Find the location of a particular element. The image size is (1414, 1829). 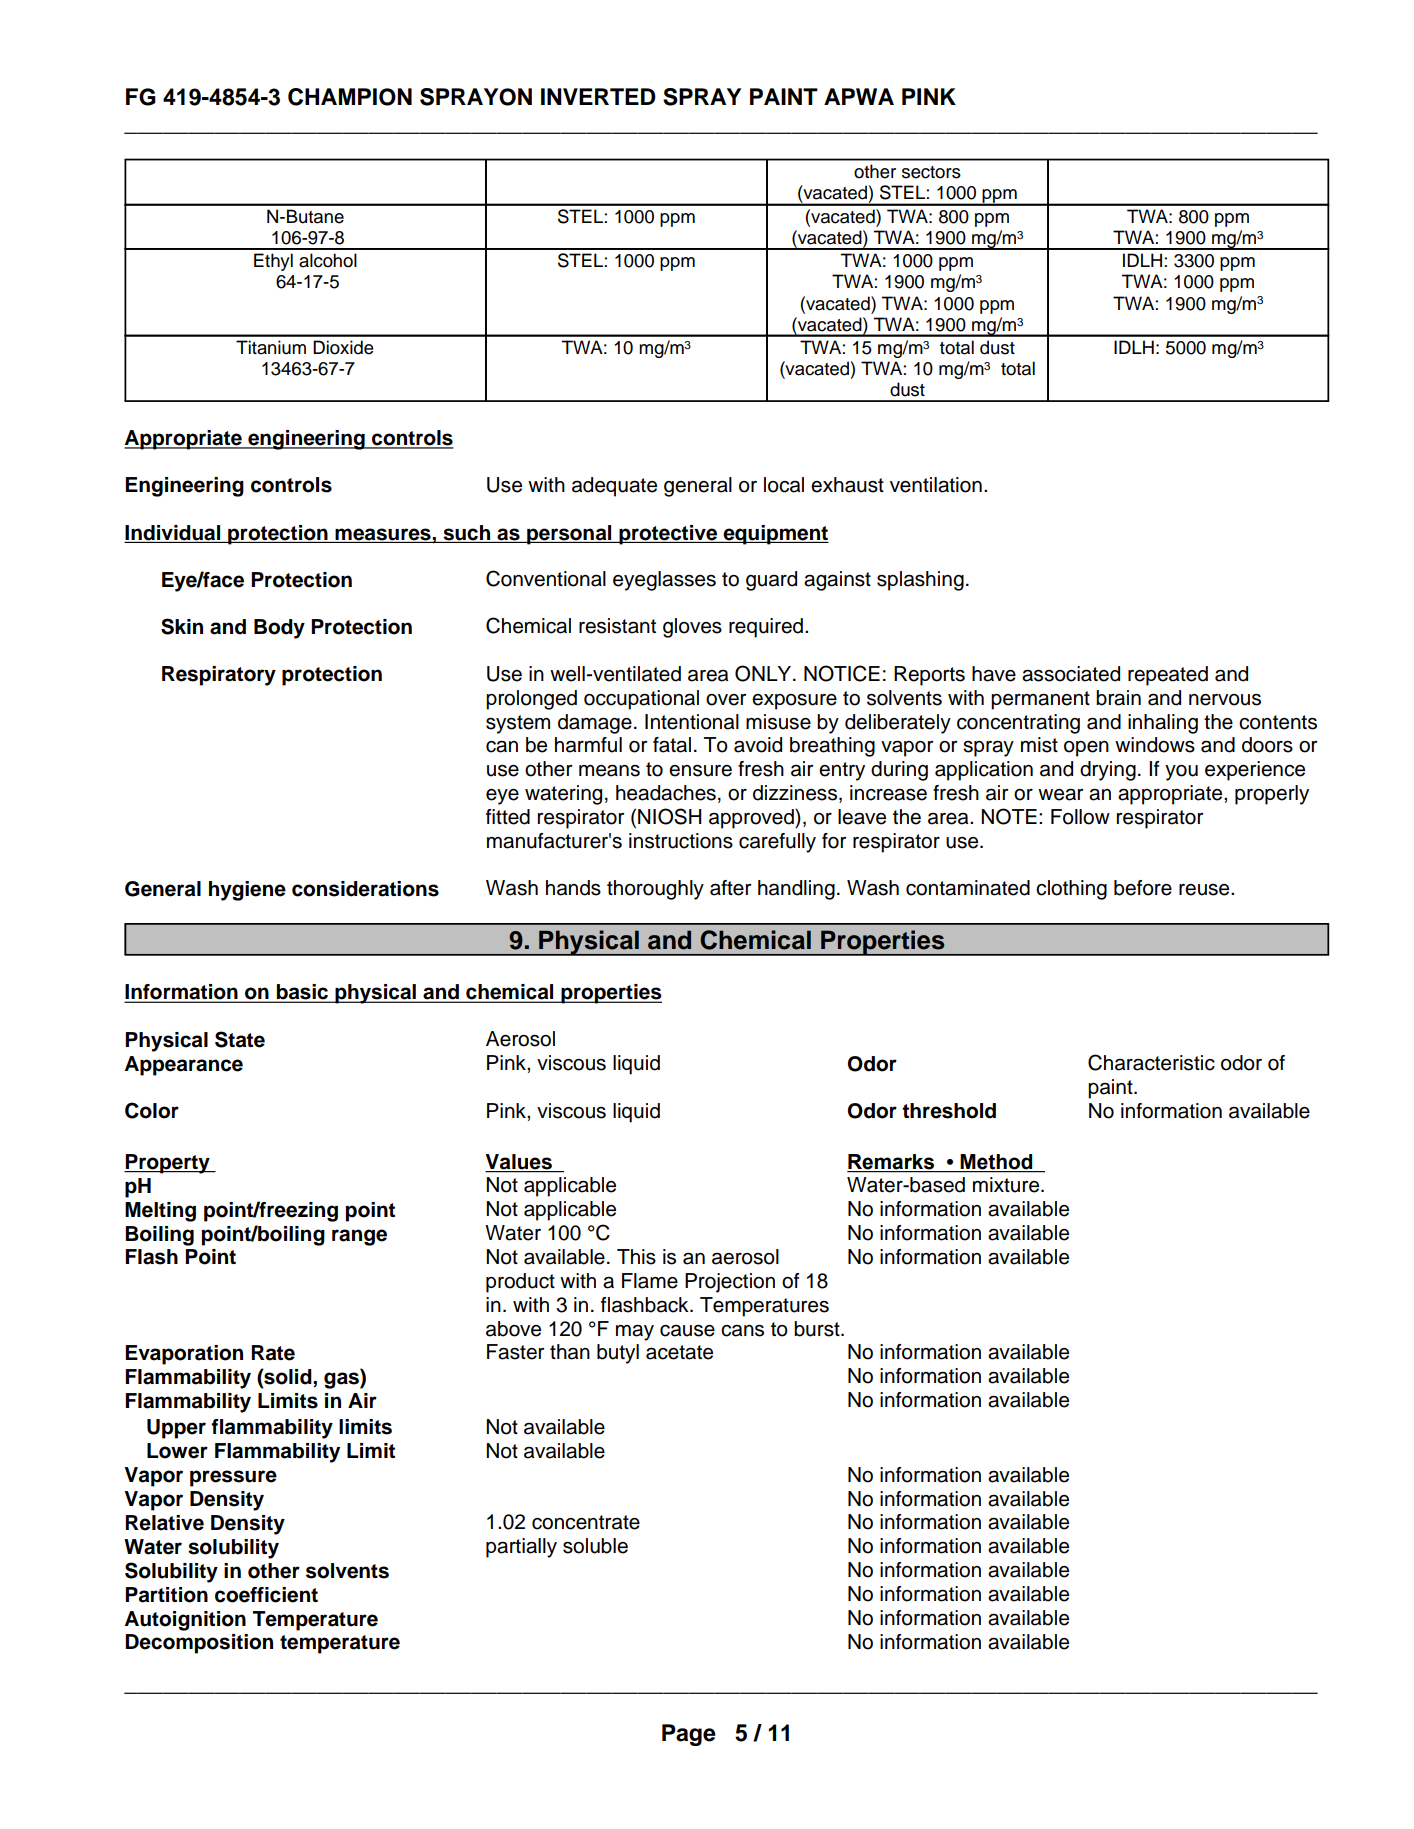

mixture is located at coordinates (1007, 1185).
